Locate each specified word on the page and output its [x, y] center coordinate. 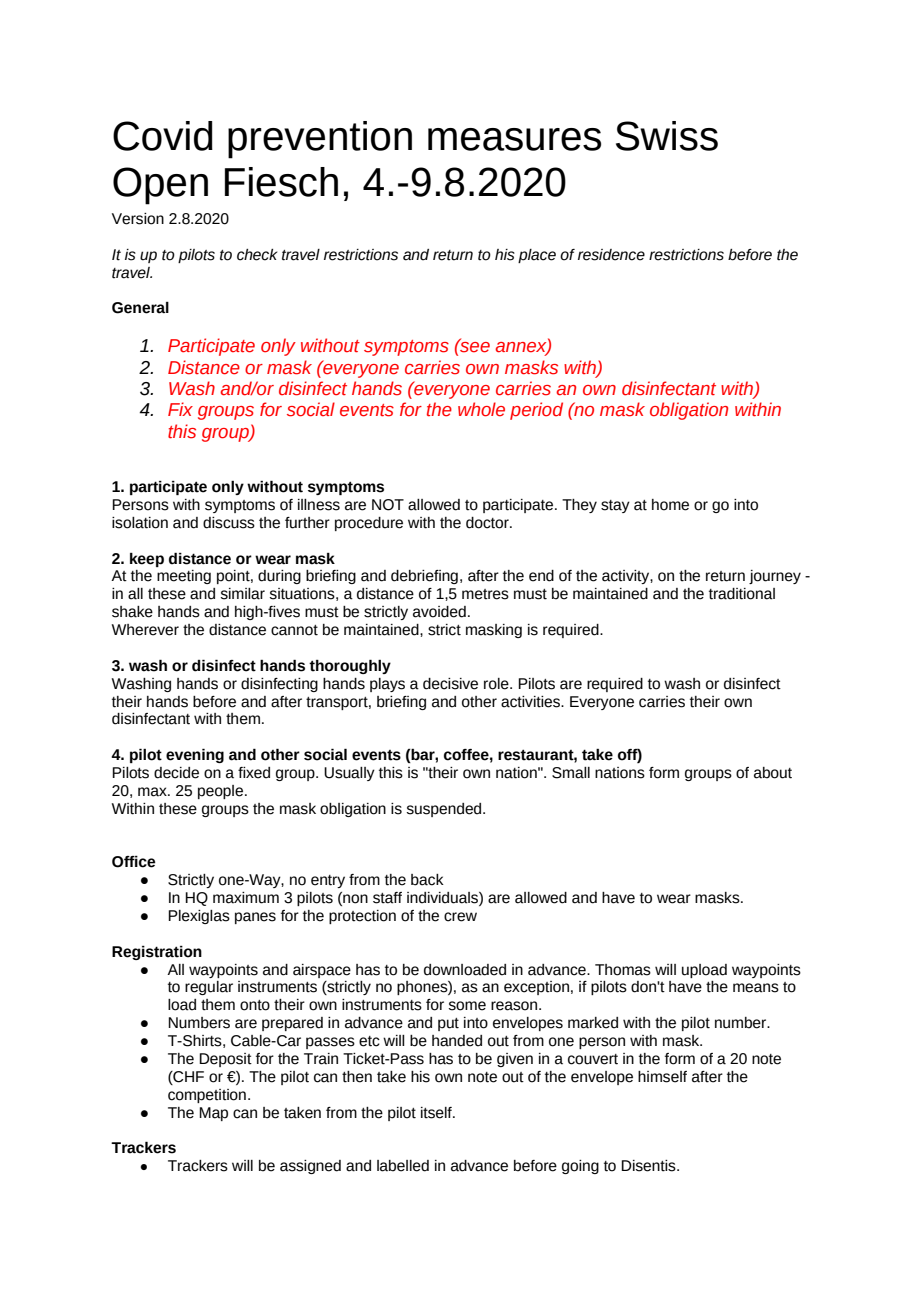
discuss [229, 523]
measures [514, 139]
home [670, 505]
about [773, 773]
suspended [445, 810]
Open [160, 186]
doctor [488, 523]
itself [437, 1113]
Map [213, 1114]
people [220, 792]
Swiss [667, 136]
